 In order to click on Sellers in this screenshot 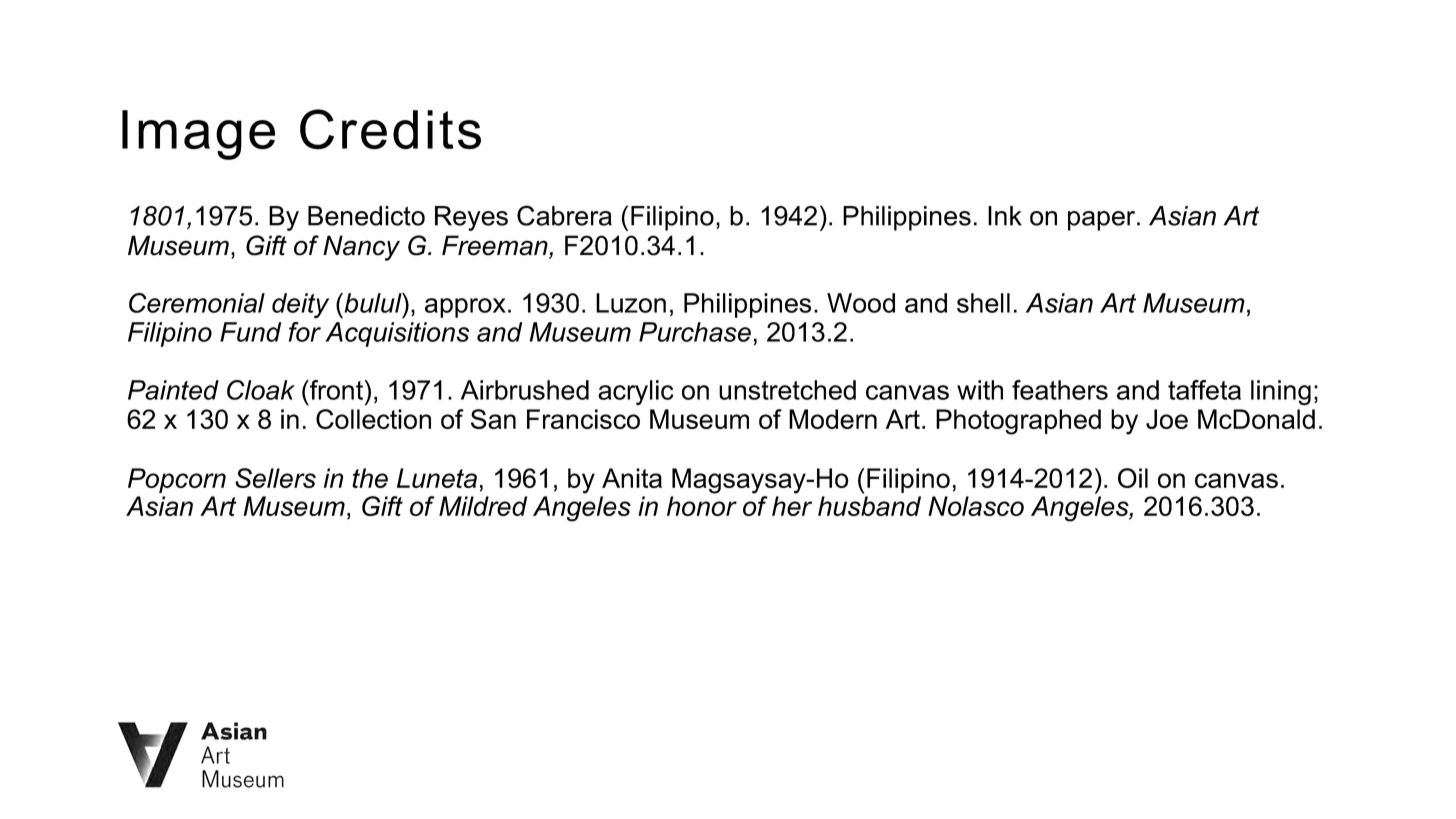, I will do `click(275, 478)`.
